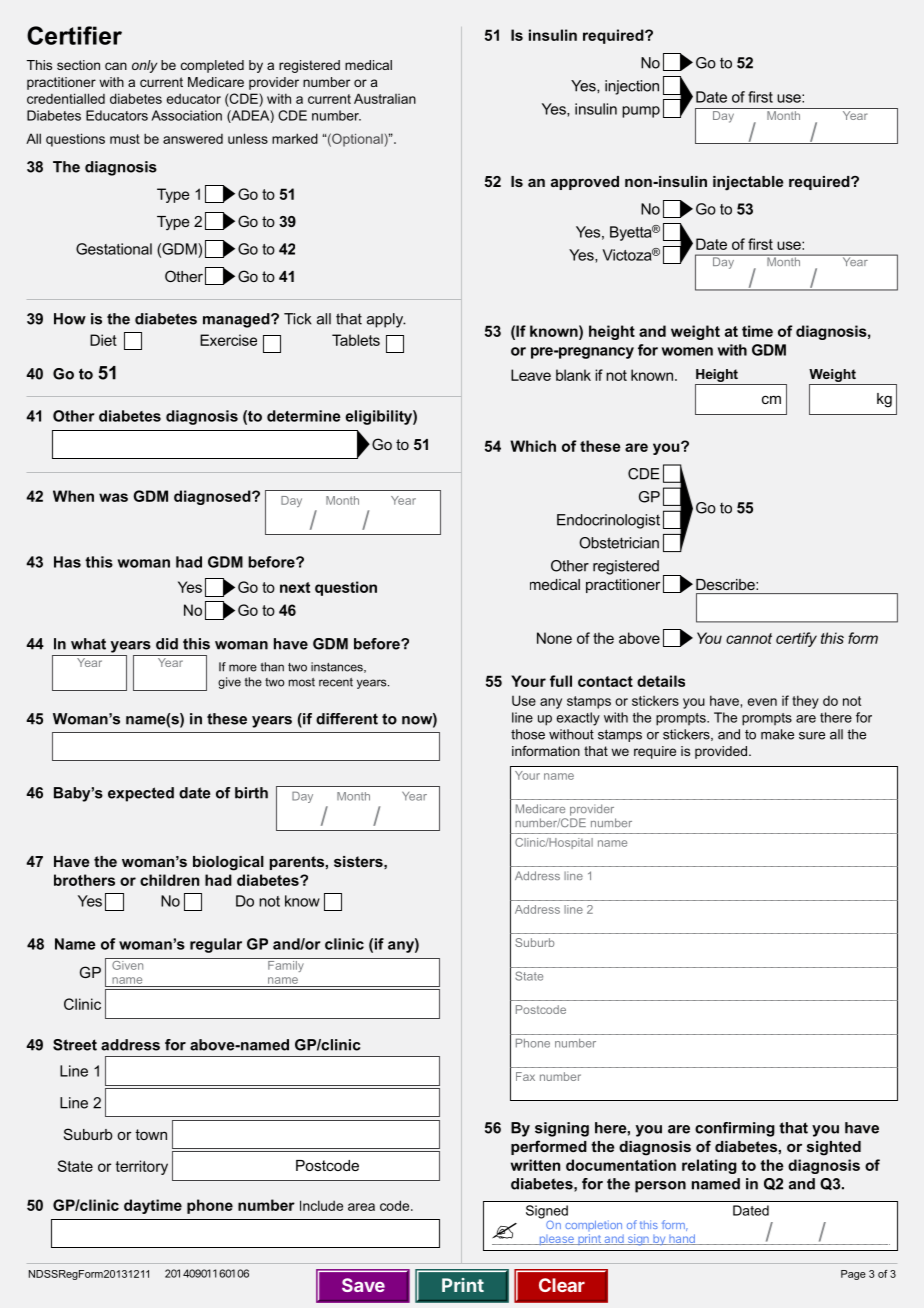 Image resolution: width=924 pixels, height=1308 pixels. Describe the element at coordinates (528, 734) in the screenshot. I see `those` at that location.
